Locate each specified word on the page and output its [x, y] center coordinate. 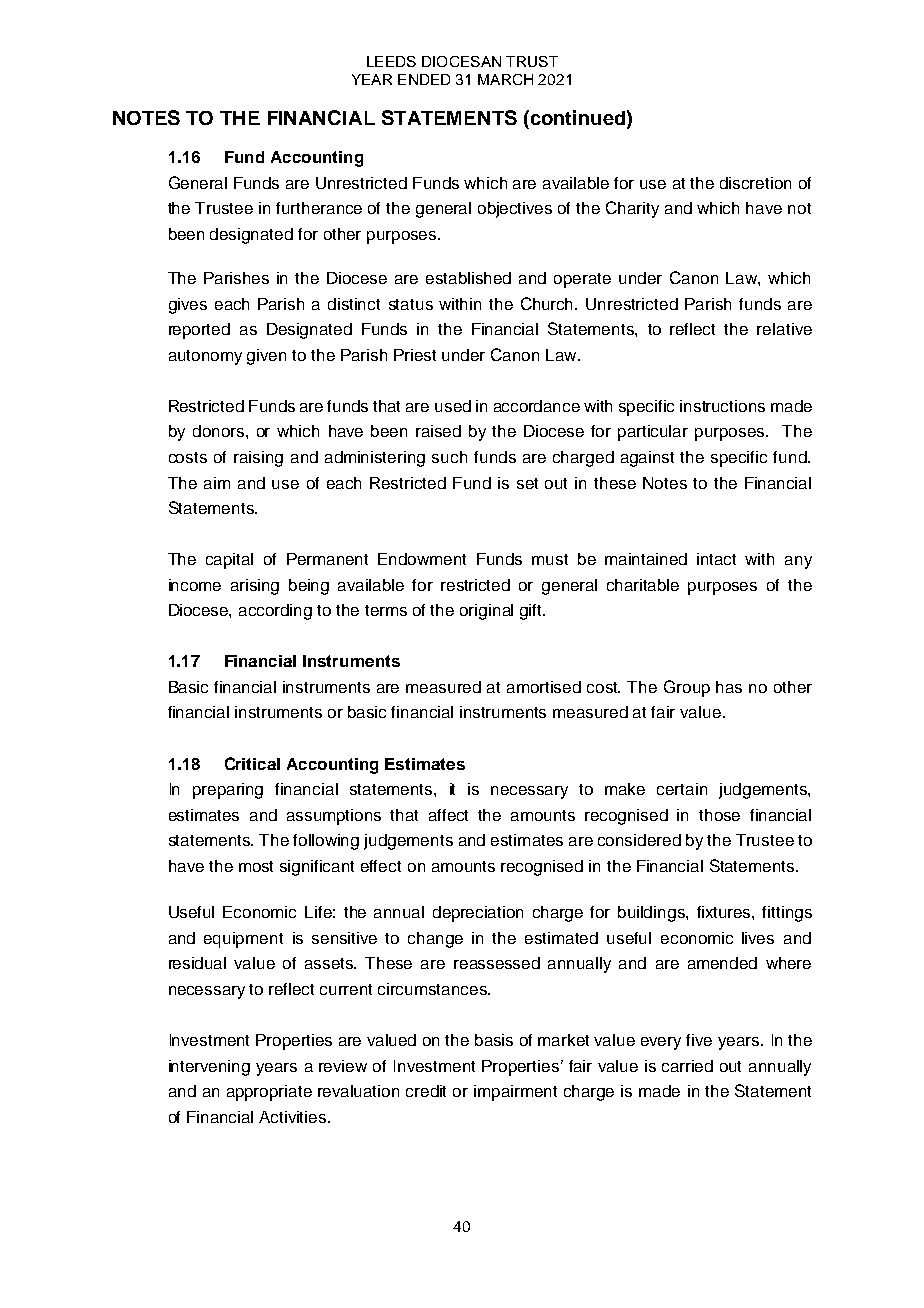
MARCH [505, 79]
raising [258, 459]
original [486, 612]
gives [188, 306]
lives [758, 938]
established [468, 278]
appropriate [269, 1093]
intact [716, 559]
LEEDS [391, 61]
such [449, 457]
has [729, 687]
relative [784, 329]
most [256, 866]
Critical [252, 763]
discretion [755, 183]
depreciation [478, 914]
